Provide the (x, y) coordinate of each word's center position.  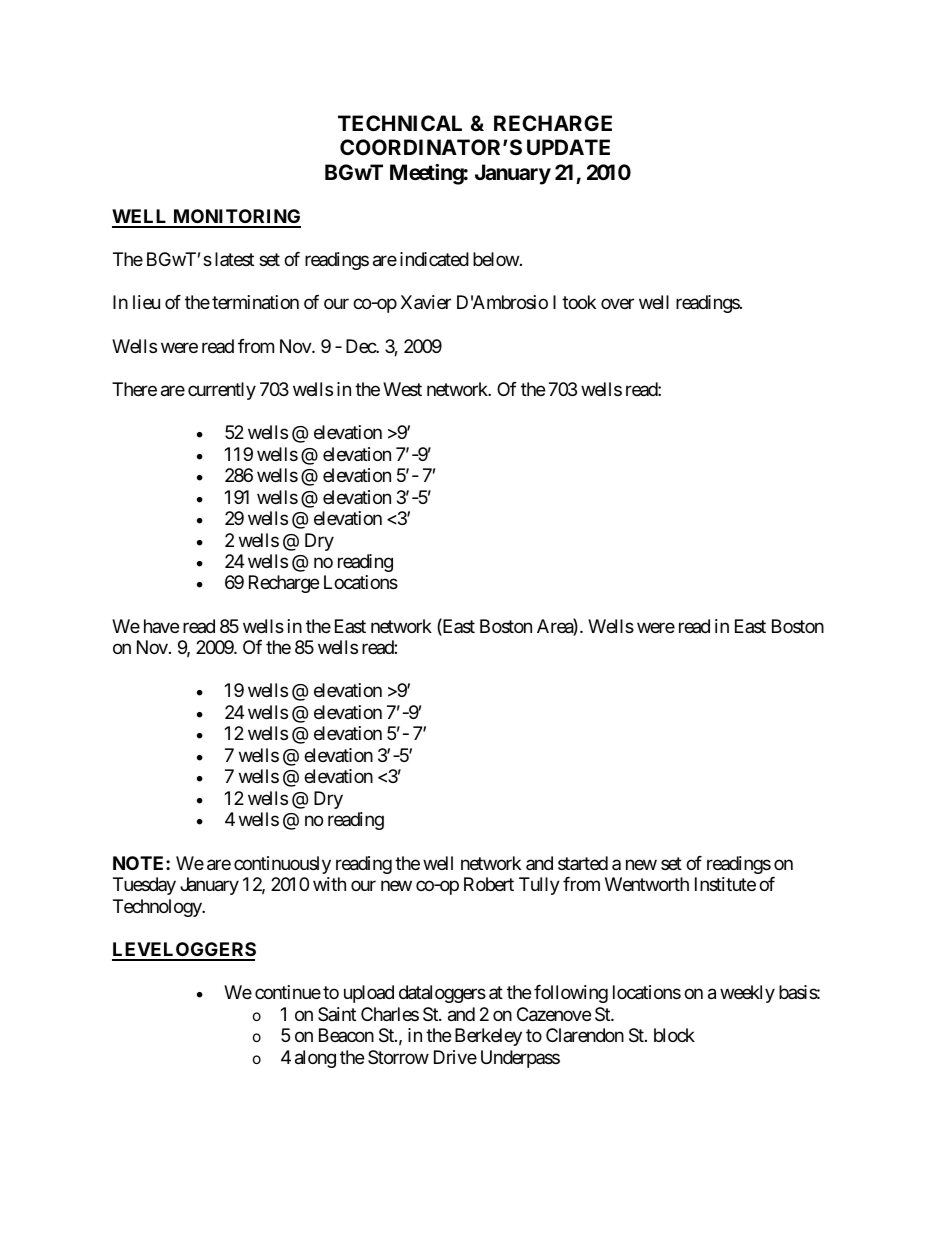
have (161, 626)
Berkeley (488, 1037)
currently (222, 391)
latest (234, 259)
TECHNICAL (400, 123)
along (315, 1059)
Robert (489, 884)
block (674, 1035)
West (402, 389)
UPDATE (568, 147)
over (617, 304)
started (583, 863)
